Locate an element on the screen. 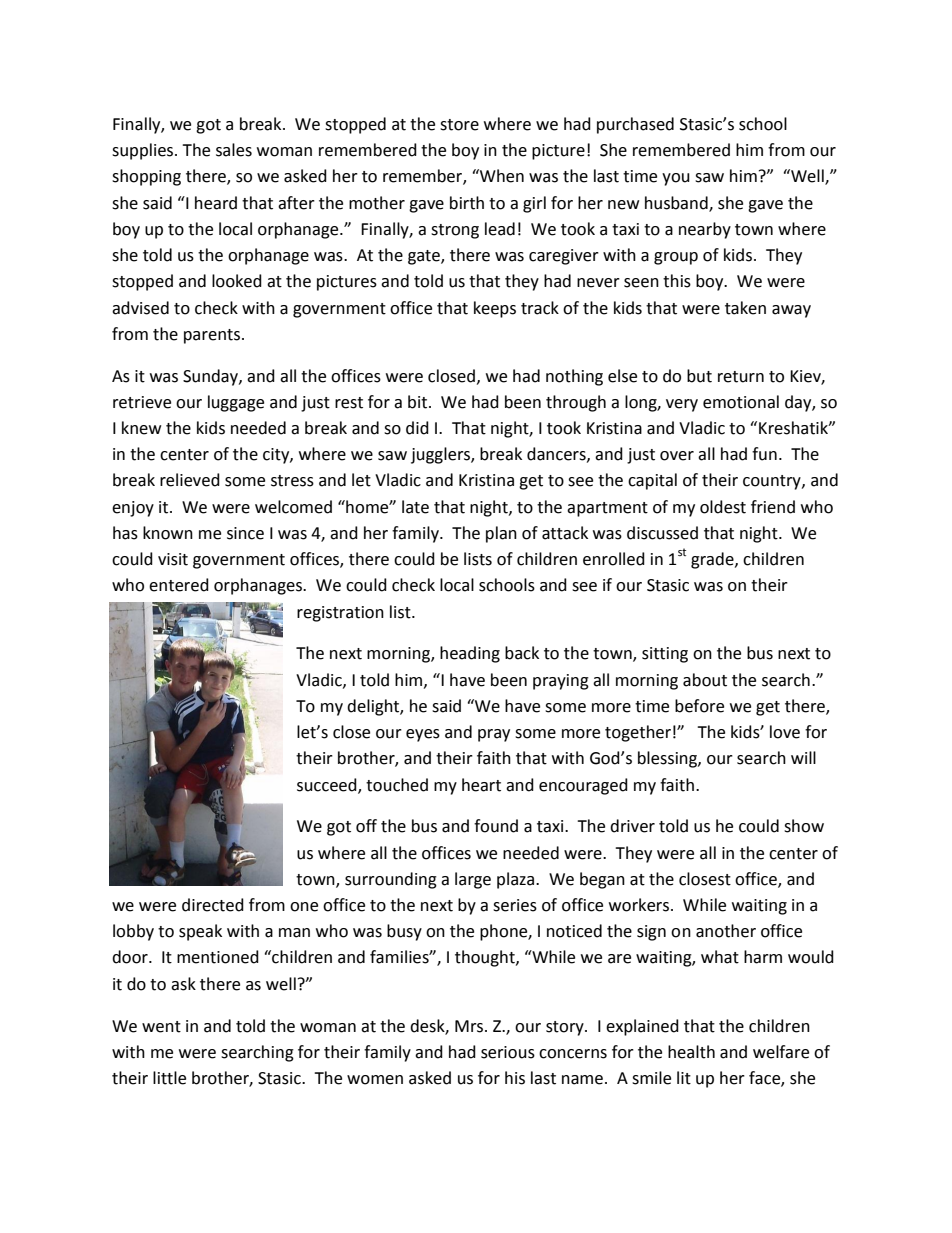 The width and height of the screenshot is (952, 1233). about is located at coordinates (705, 680).
